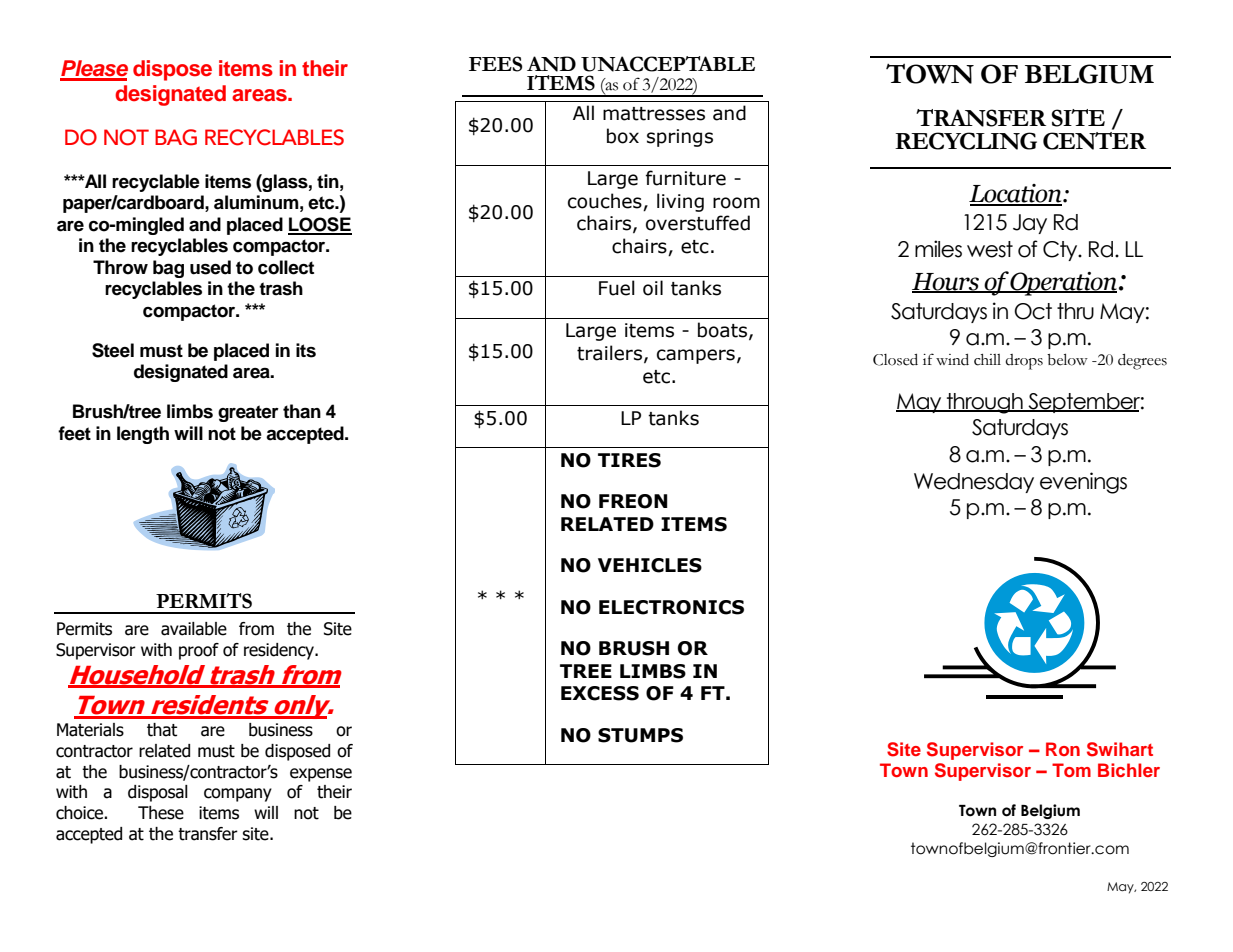 This screenshot has height=952, width=1233. I want to click on Tom, so click(1071, 770).
